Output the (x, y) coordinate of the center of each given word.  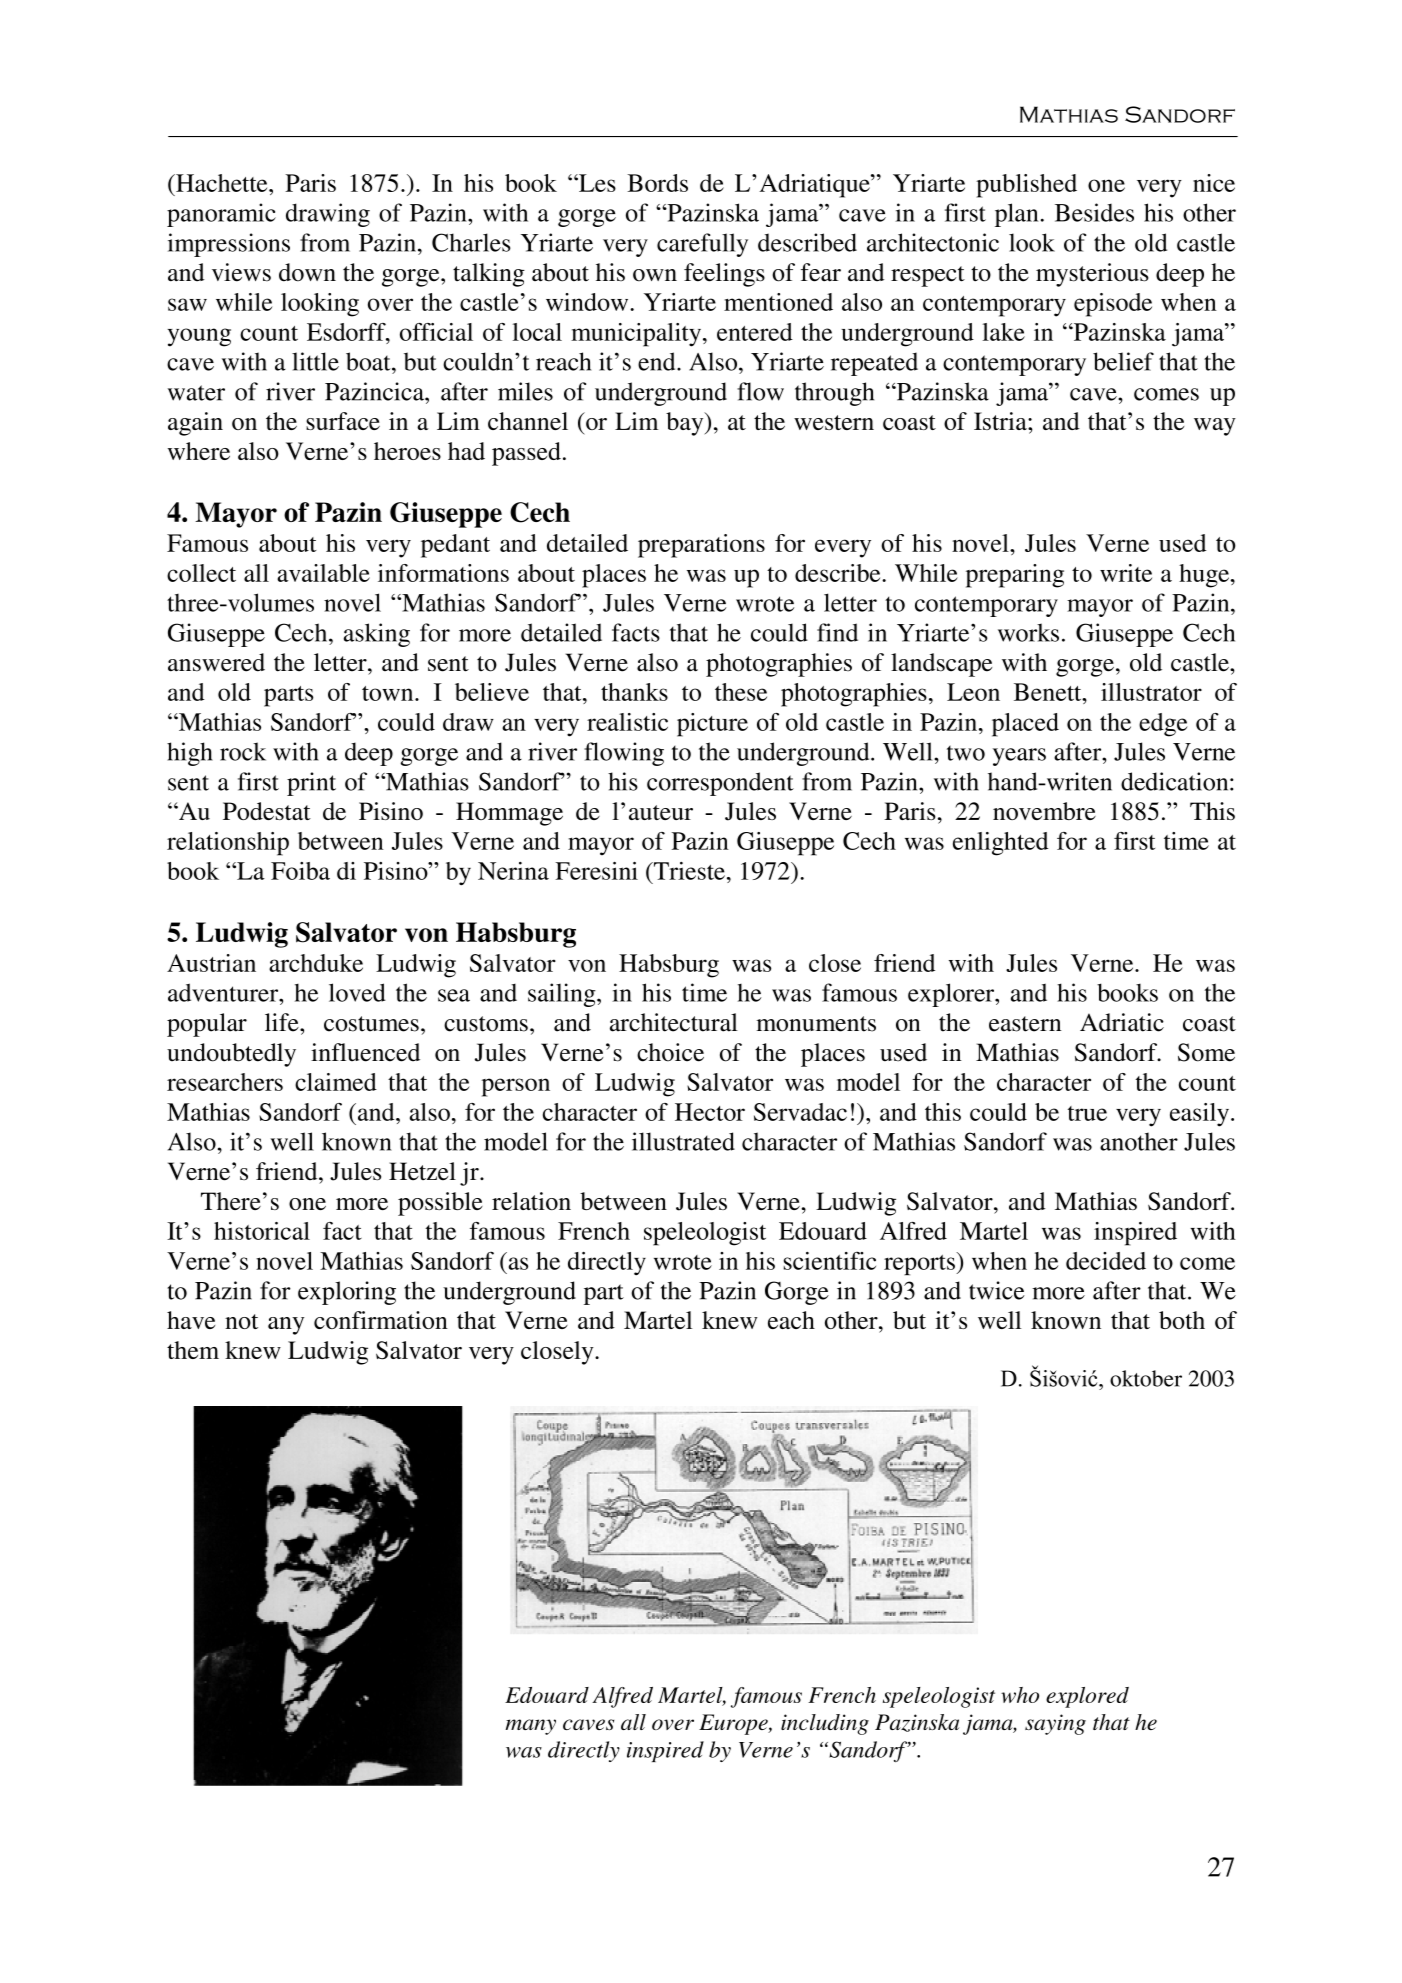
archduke (316, 963)
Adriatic (1122, 1022)
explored (1087, 1697)
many (530, 1727)
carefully (702, 245)
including (825, 1724)
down (307, 272)
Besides (1094, 212)
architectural (674, 1022)
